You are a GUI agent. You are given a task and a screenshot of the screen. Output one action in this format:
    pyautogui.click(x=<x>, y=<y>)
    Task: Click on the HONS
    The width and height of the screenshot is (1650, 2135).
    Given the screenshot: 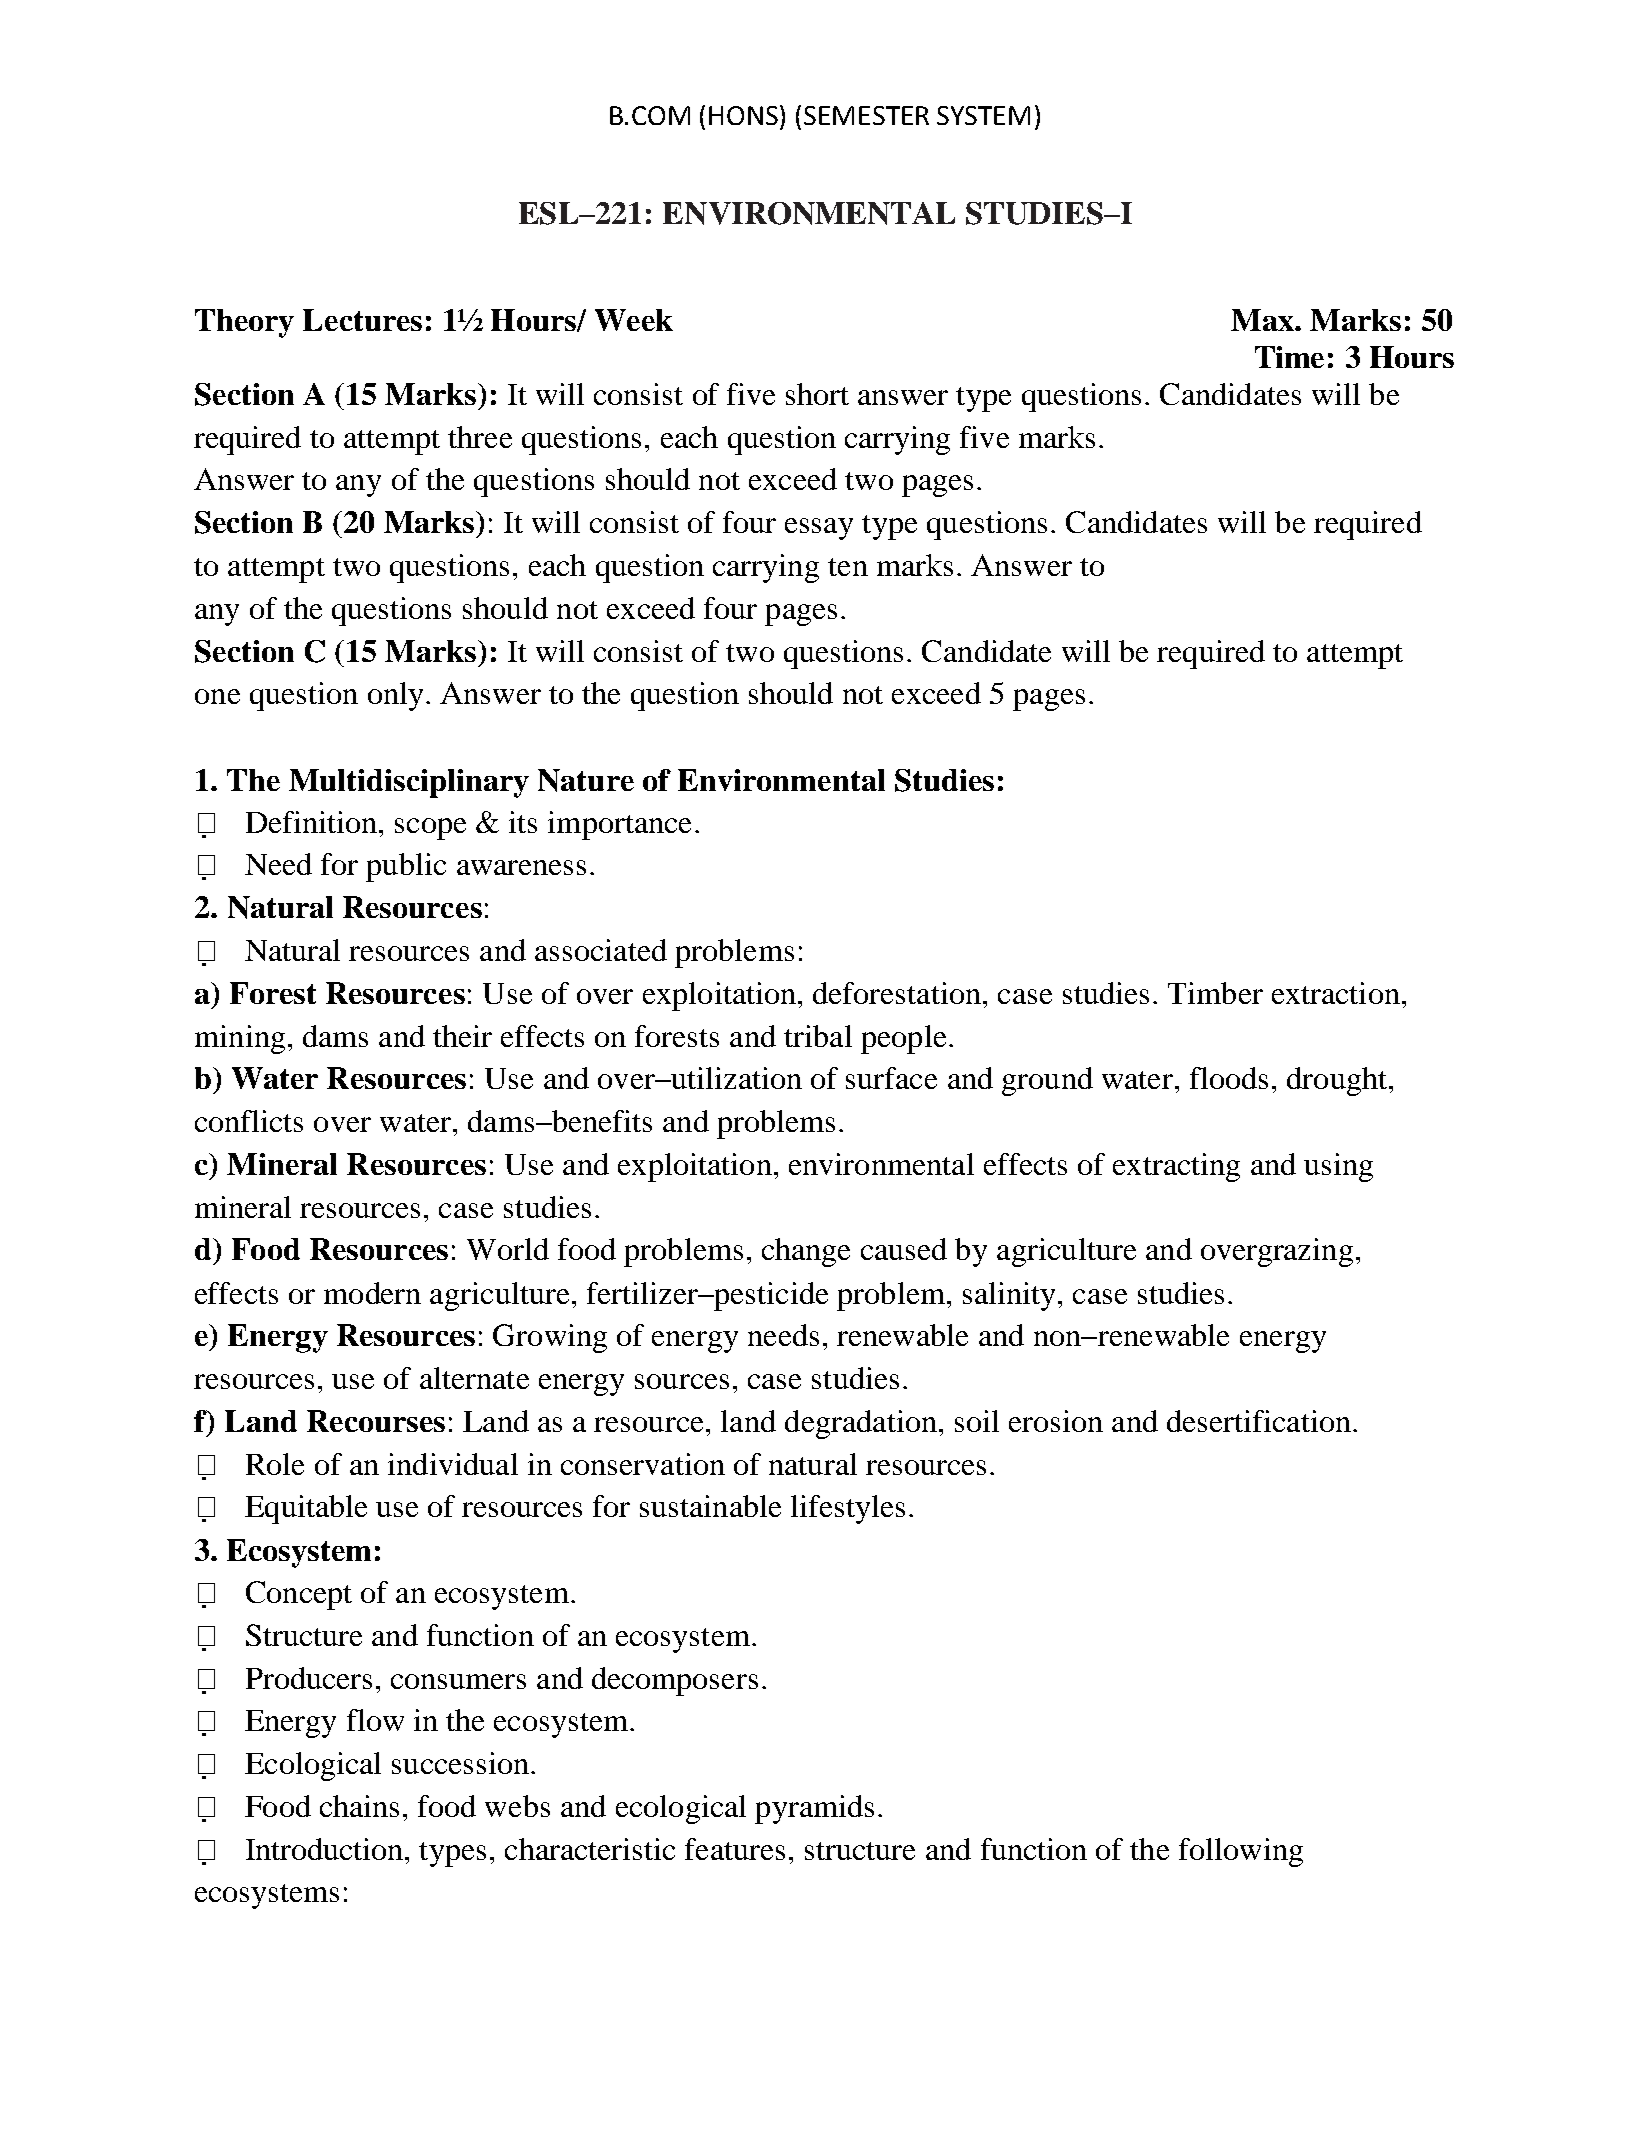 What is the action you would take?
    pyautogui.click(x=745, y=115)
